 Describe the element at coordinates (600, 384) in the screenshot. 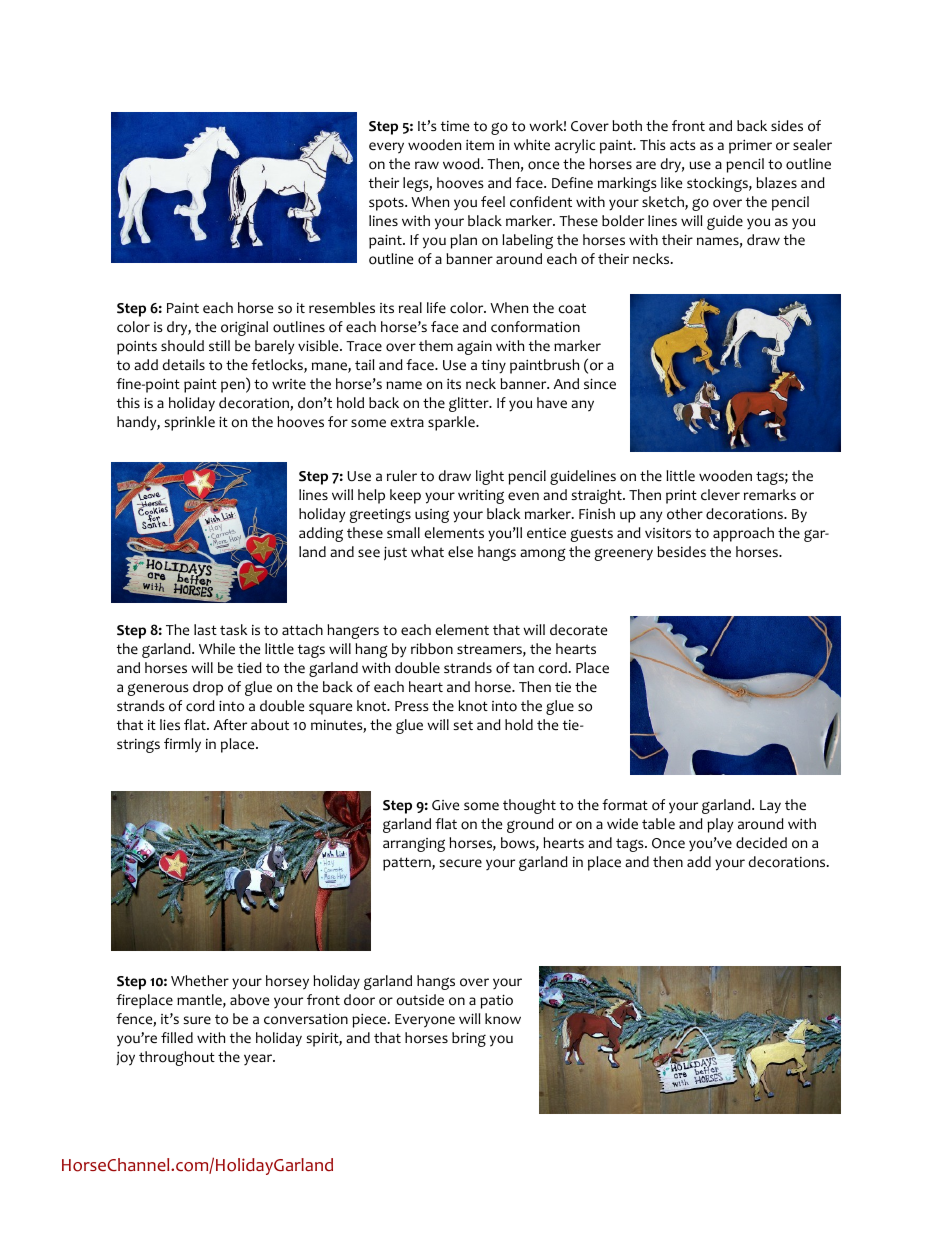

I see `since` at that location.
